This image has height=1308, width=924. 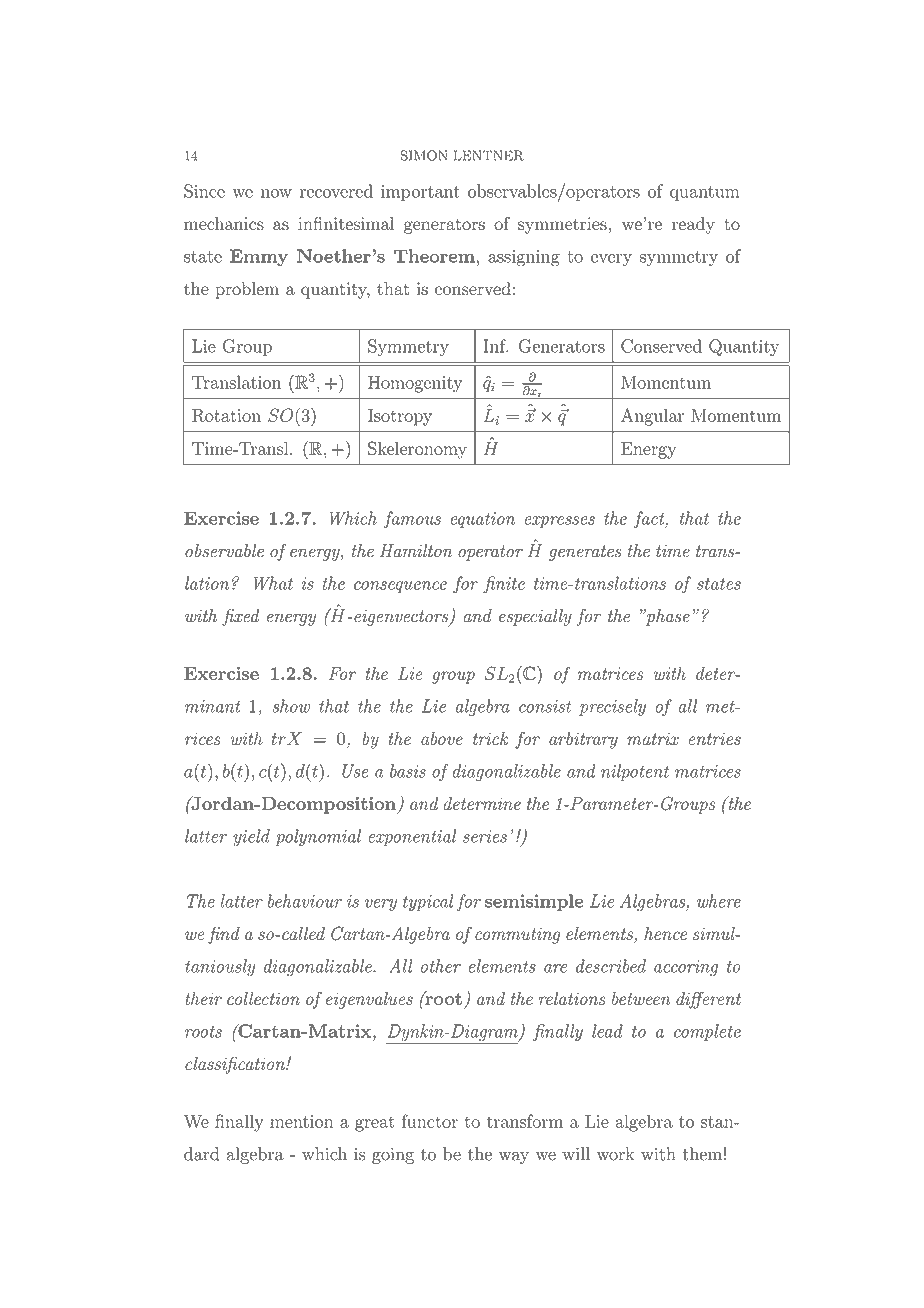 What do you see at coordinates (276, 193) in the image?
I see `now` at bounding box center [276, 193].
